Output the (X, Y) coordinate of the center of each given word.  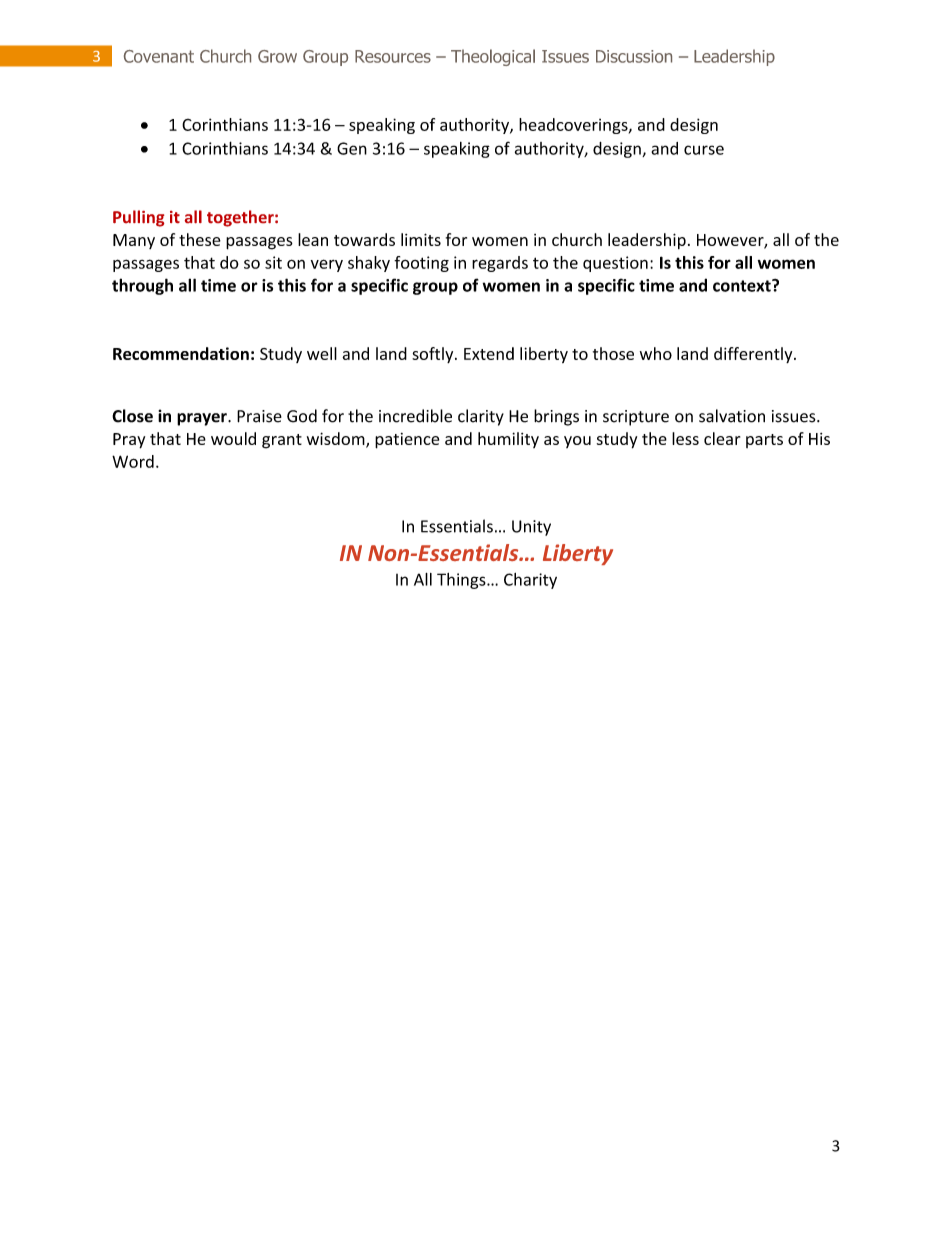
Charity (530, 581)
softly (434, 355)
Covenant (159, 56)
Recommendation (181, 353)
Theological (493, 57)
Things (462, 581)
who (656, 353)
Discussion (634, 56)
